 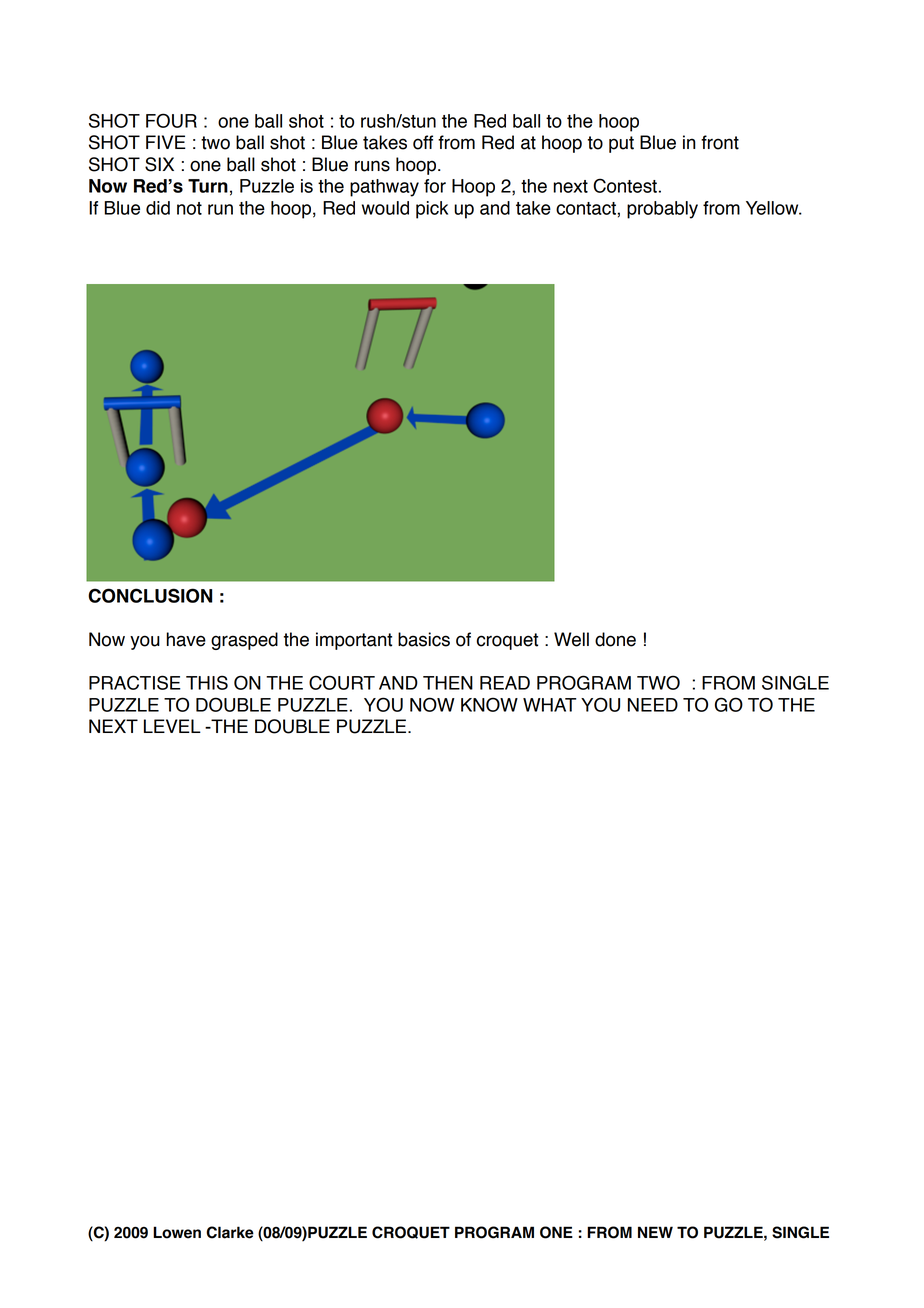 I want to click on NEED, so click(x=653, y=705).
